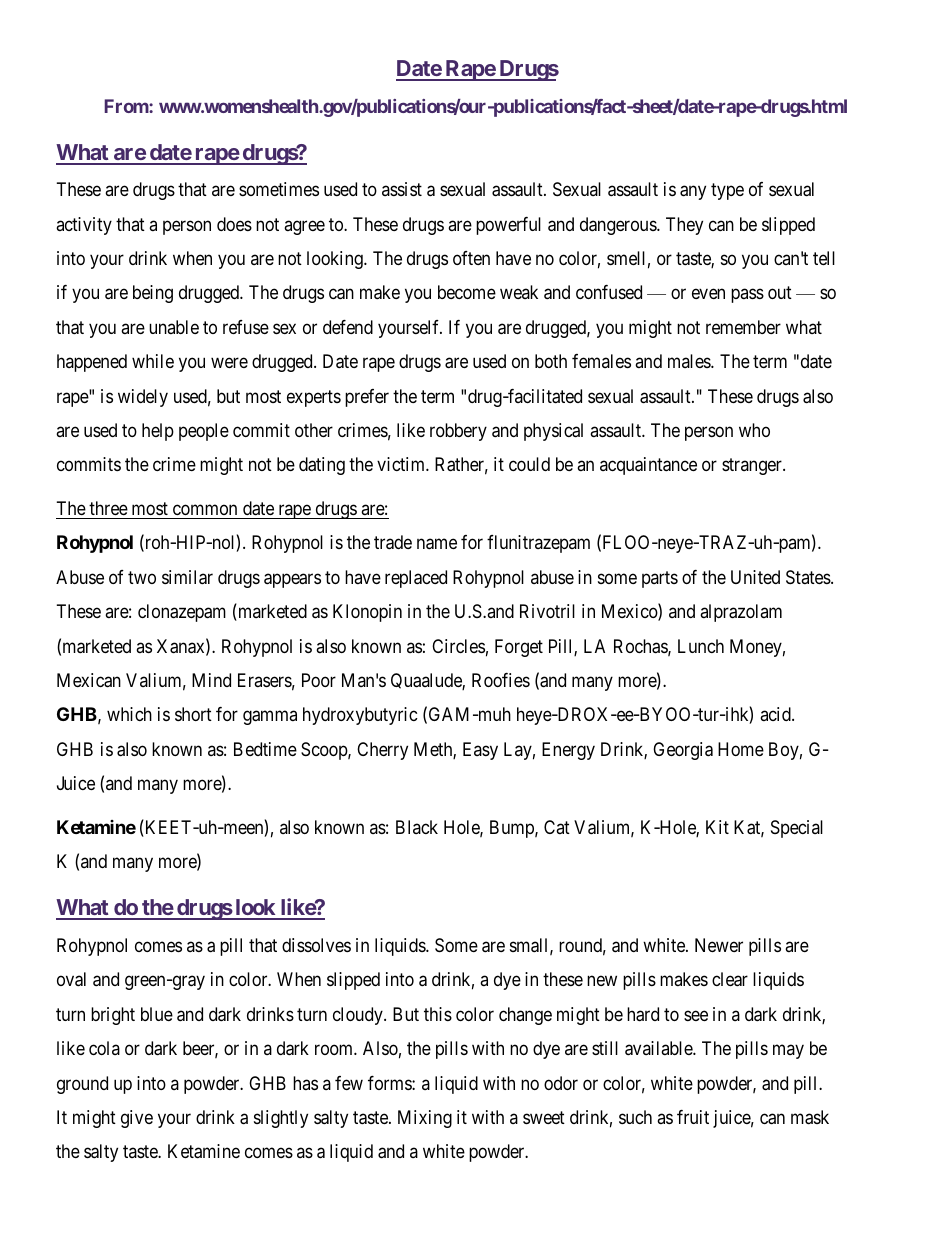 This screenshot has width=952, height=1233. I want to click on From, so click(127, 106).
